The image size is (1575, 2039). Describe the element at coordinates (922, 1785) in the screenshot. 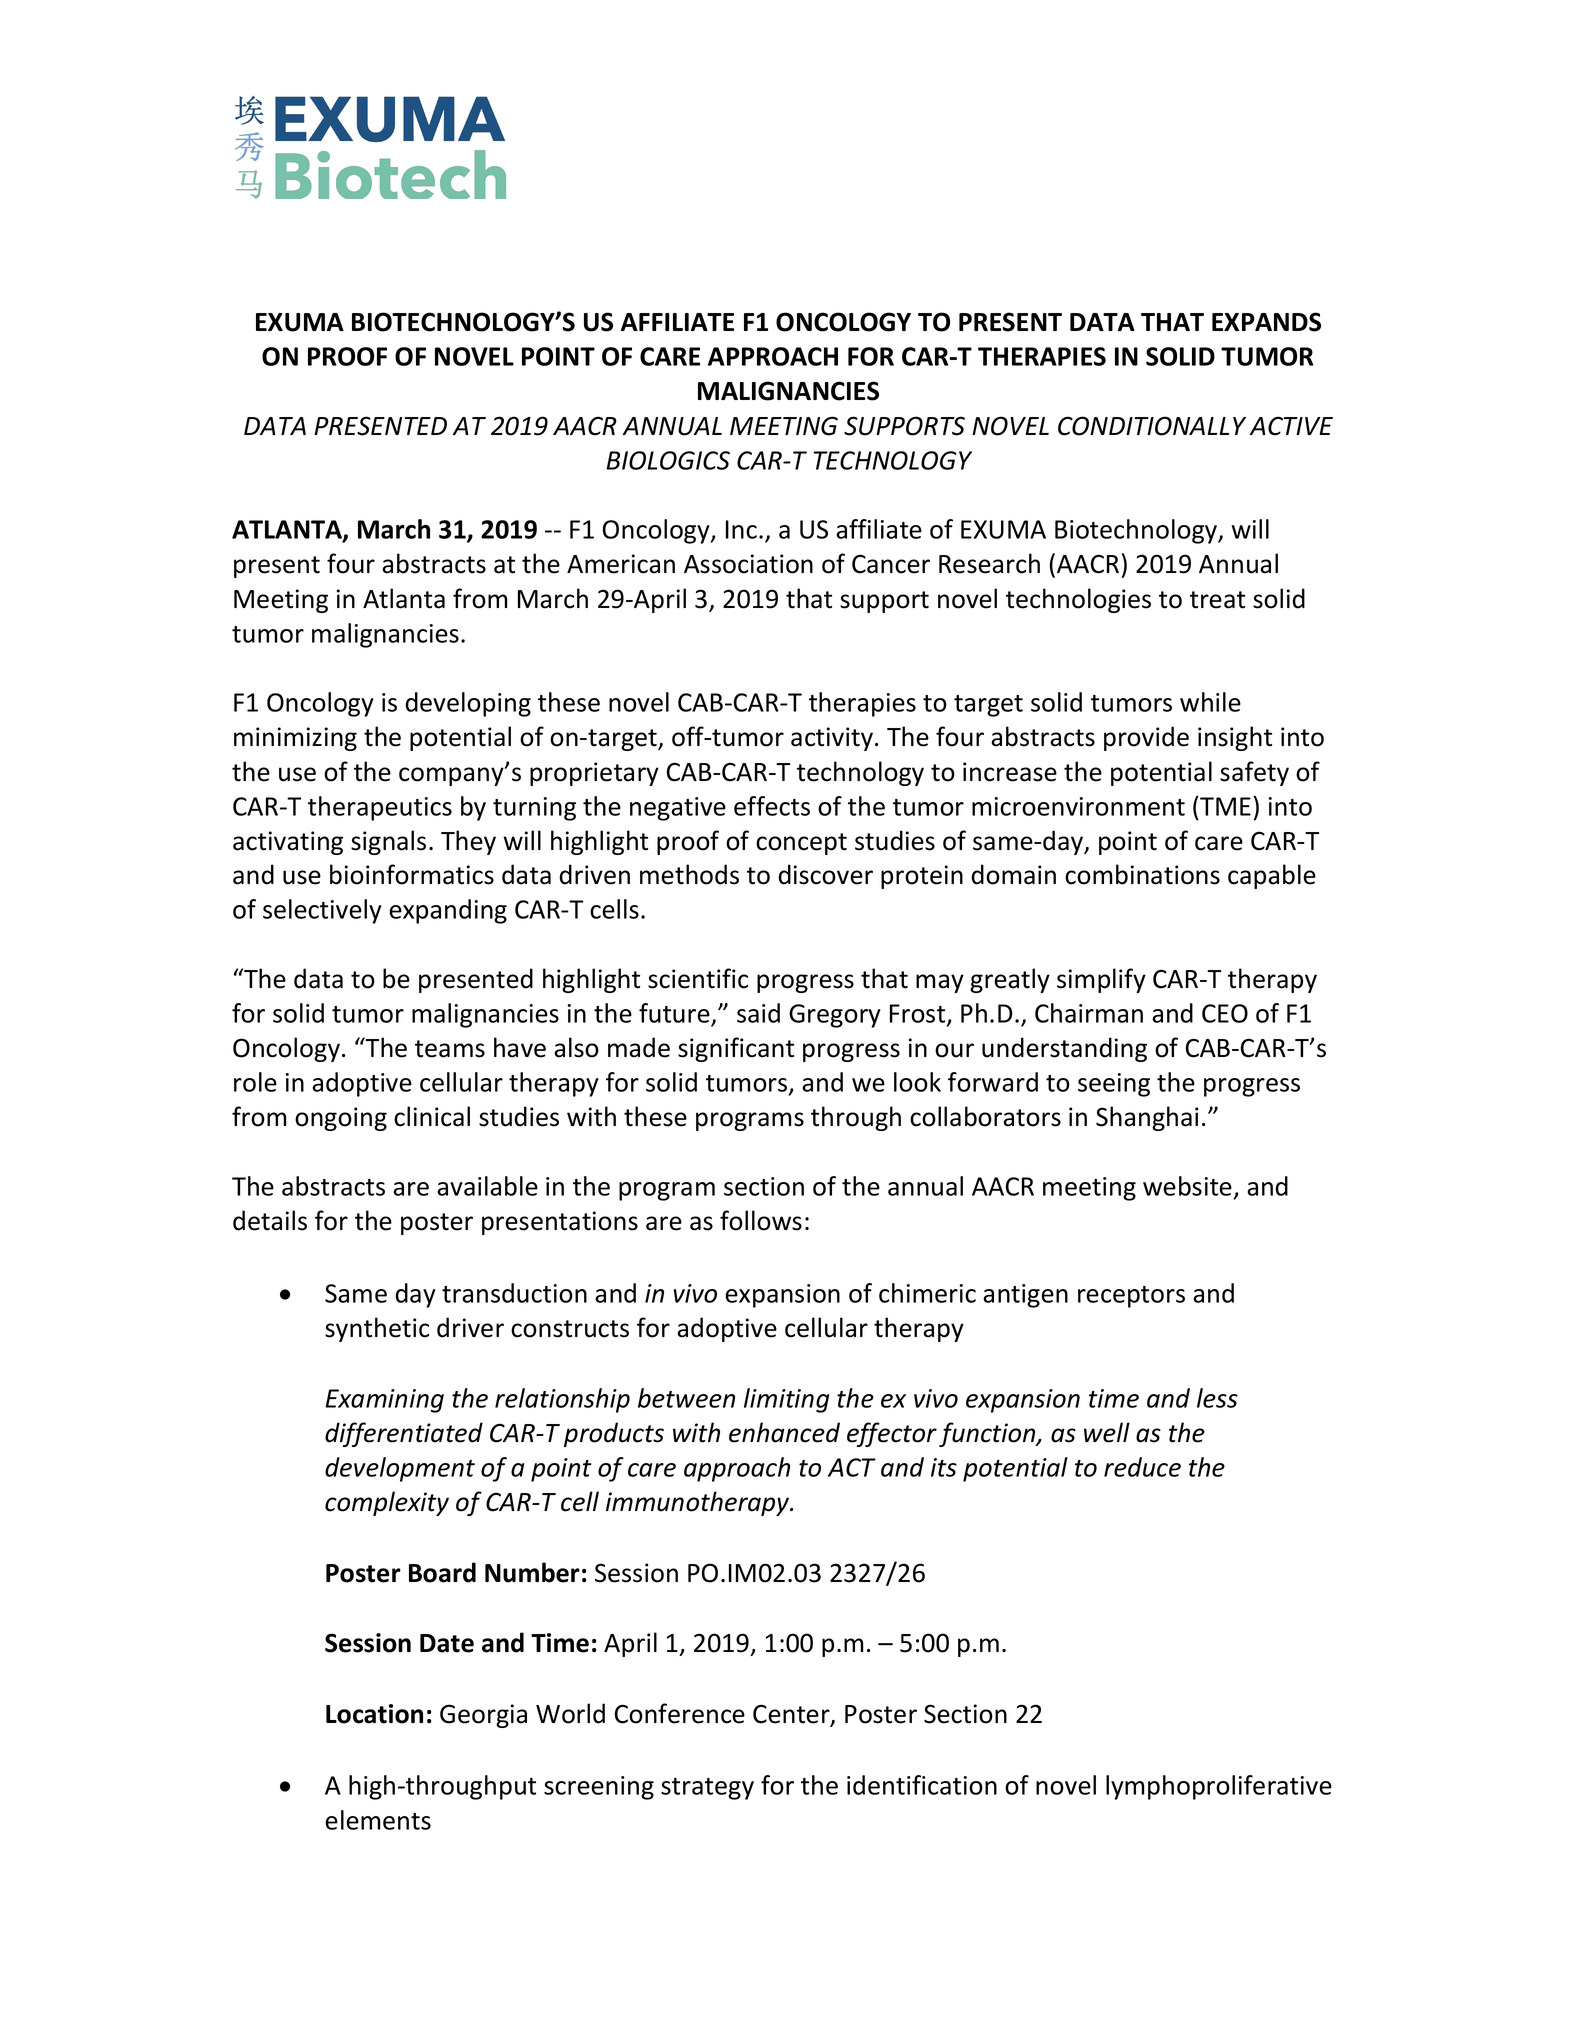

I see `identification` at that location.
